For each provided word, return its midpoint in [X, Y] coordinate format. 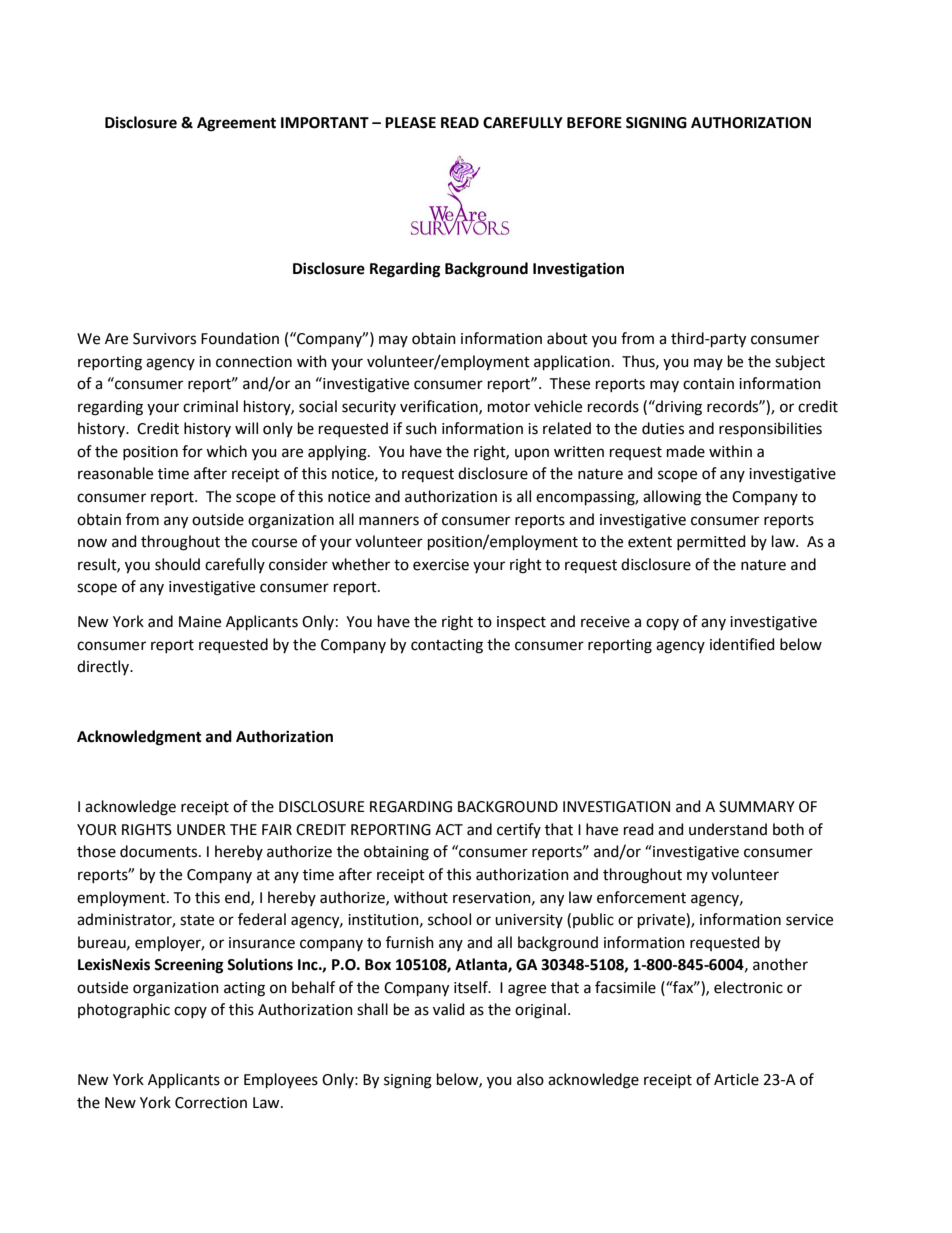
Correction [211, 1103]
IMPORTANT [325, 123]
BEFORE [594, 123]
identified [742, 644]
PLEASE [410, 123]
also [530, 1079]
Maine [200, 622]
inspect [521, 623]
